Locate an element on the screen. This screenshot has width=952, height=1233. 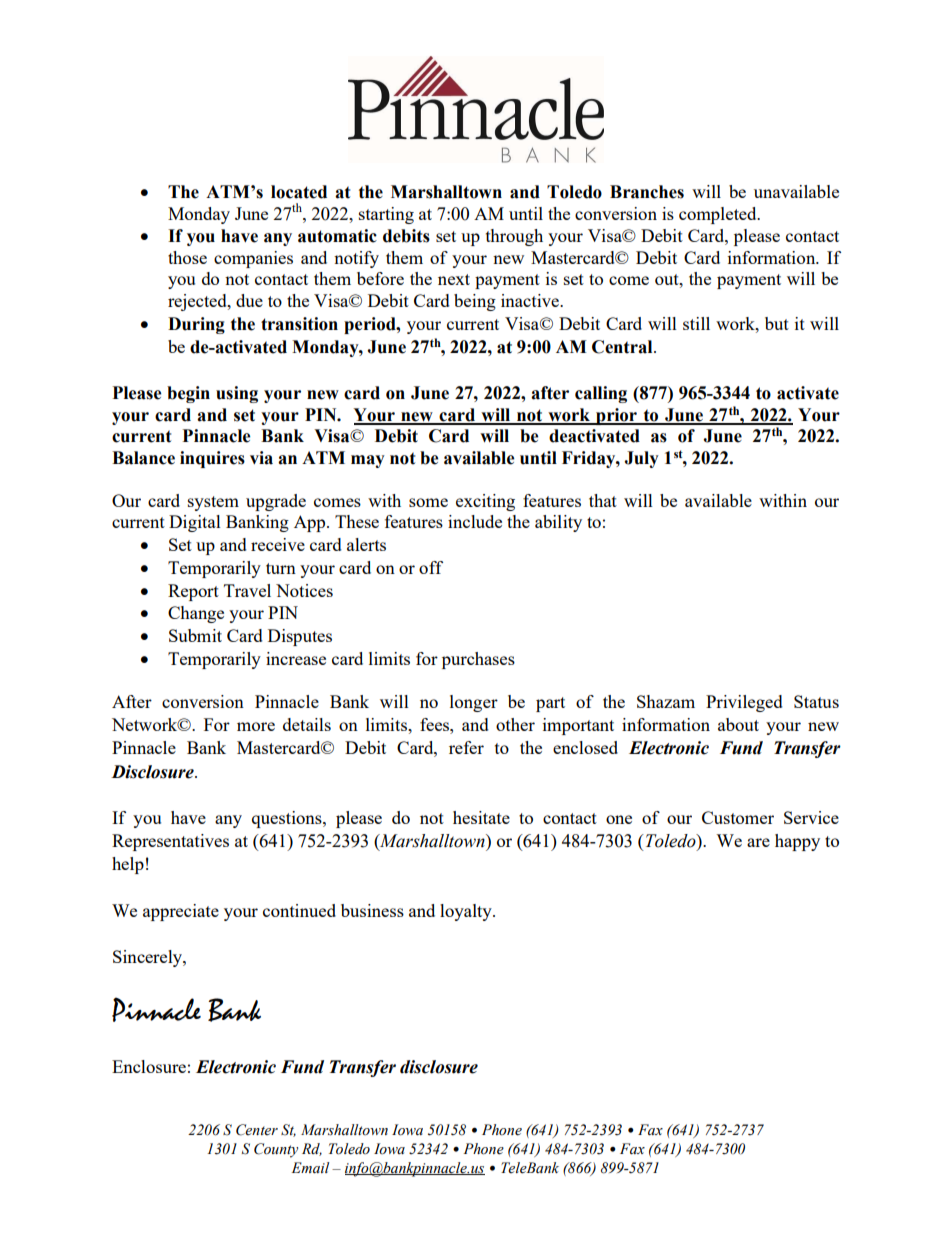
loyalty is located at coordinates (467, 912).
